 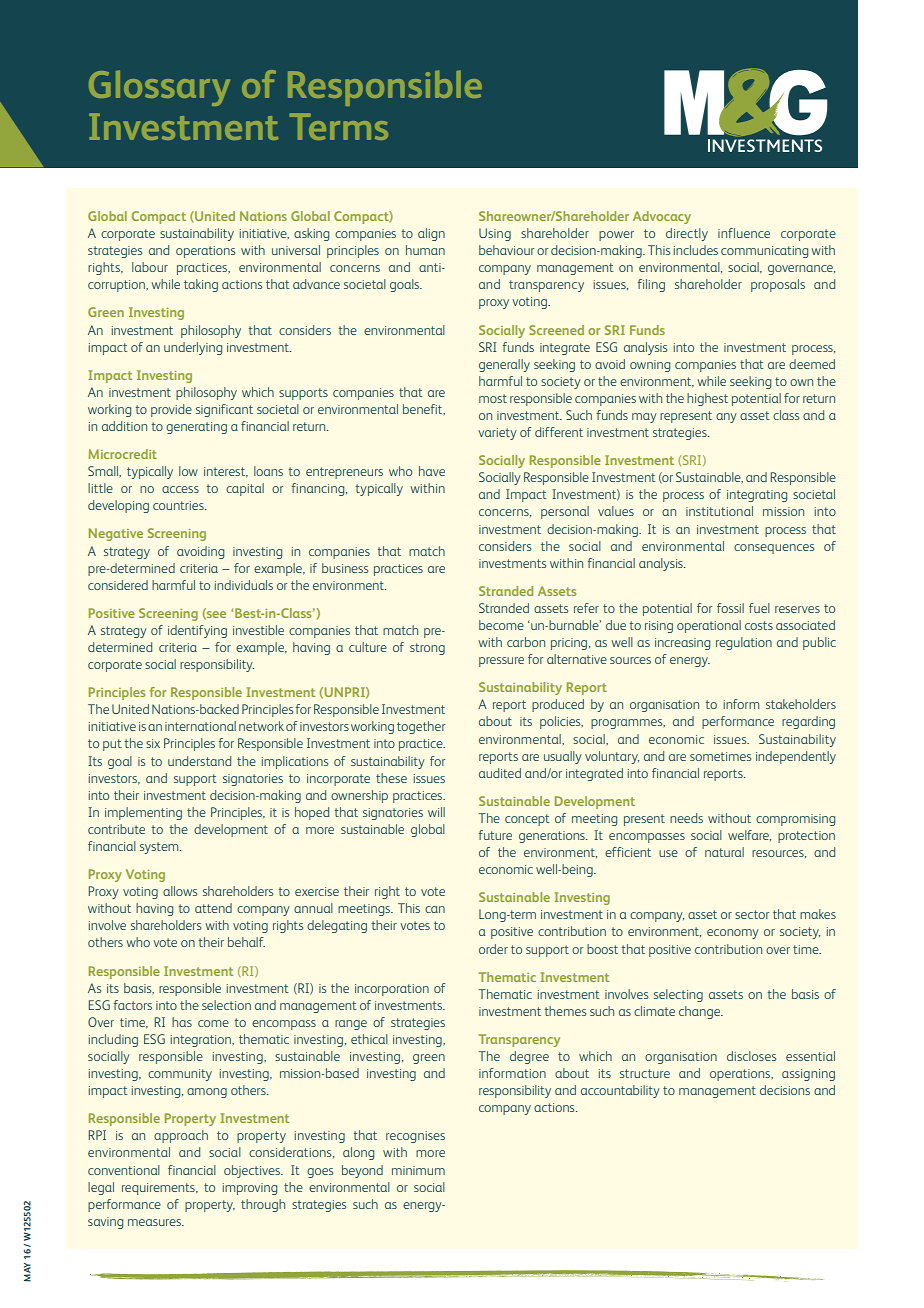 What do you see at coordinates (431, 234) in the screenshot?
I see `align` at bounding box center [431, 234].
